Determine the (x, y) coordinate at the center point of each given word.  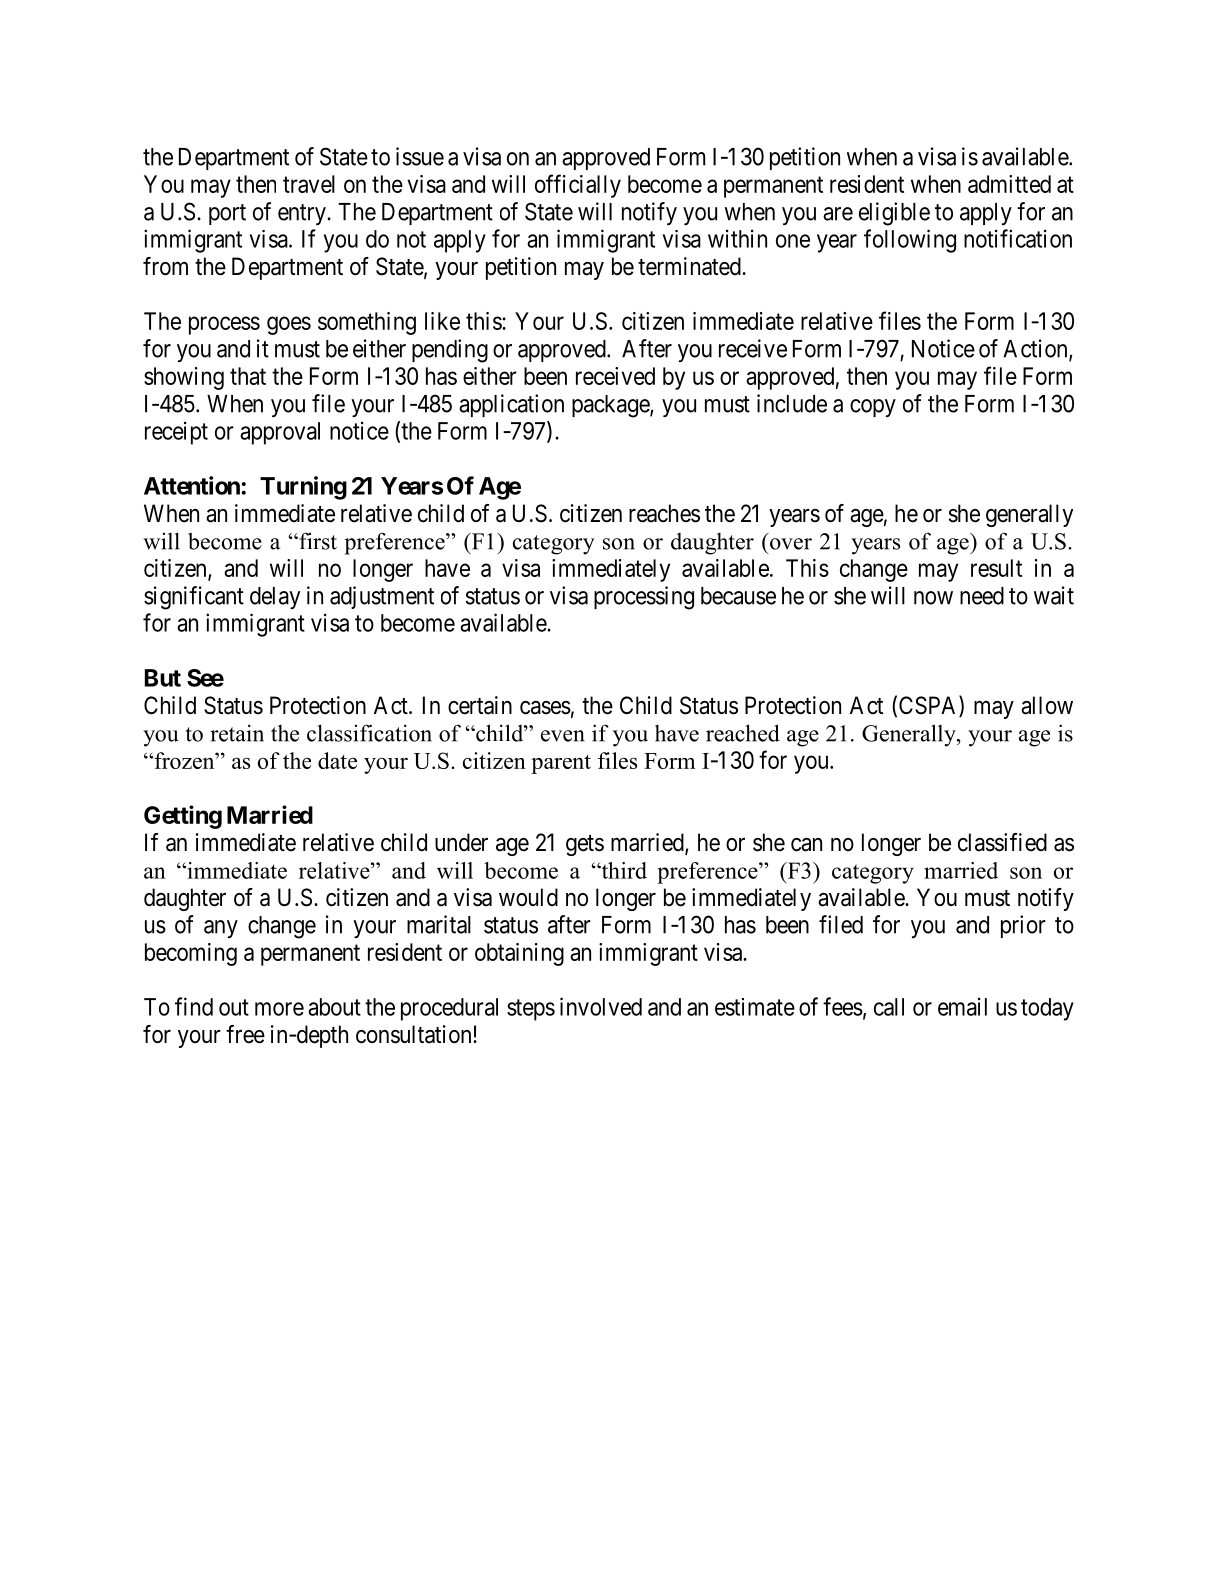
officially (578, 186)
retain (237, 733)
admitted (1009, 184)
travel (309, 184)
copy (873, 408)
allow (1047, 705)
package (611, 406)
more (279, 1009)
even (563, 736)
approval (280, 433)
